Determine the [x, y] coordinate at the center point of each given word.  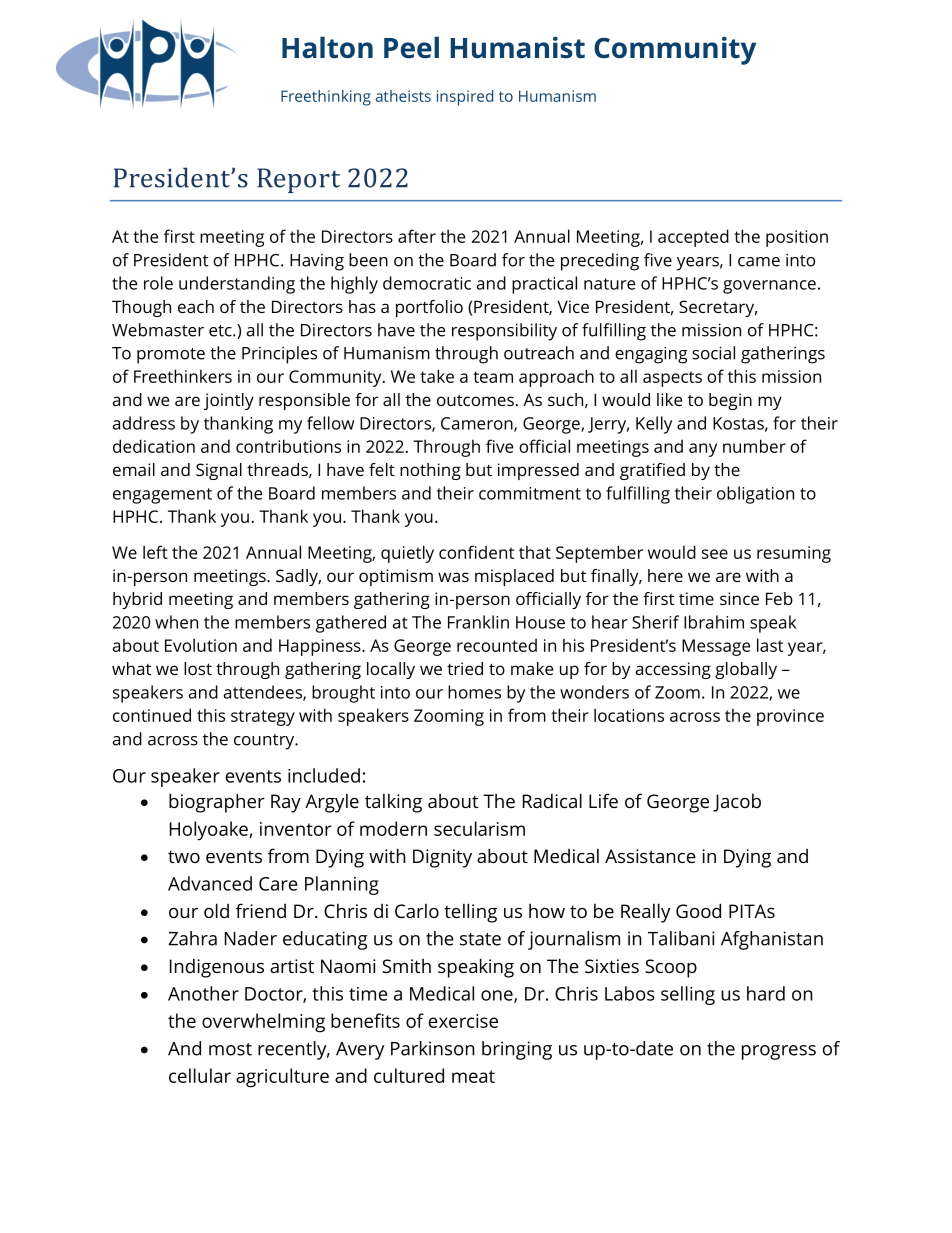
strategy [263, 718]
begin [730, 401]
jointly [229, 401]
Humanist [518, 48]
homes [474, 692]
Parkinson [433, 1048]
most [230, 1049]
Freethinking [326, 98]
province [790, 717]
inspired [465, 98]
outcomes [475, 400]
